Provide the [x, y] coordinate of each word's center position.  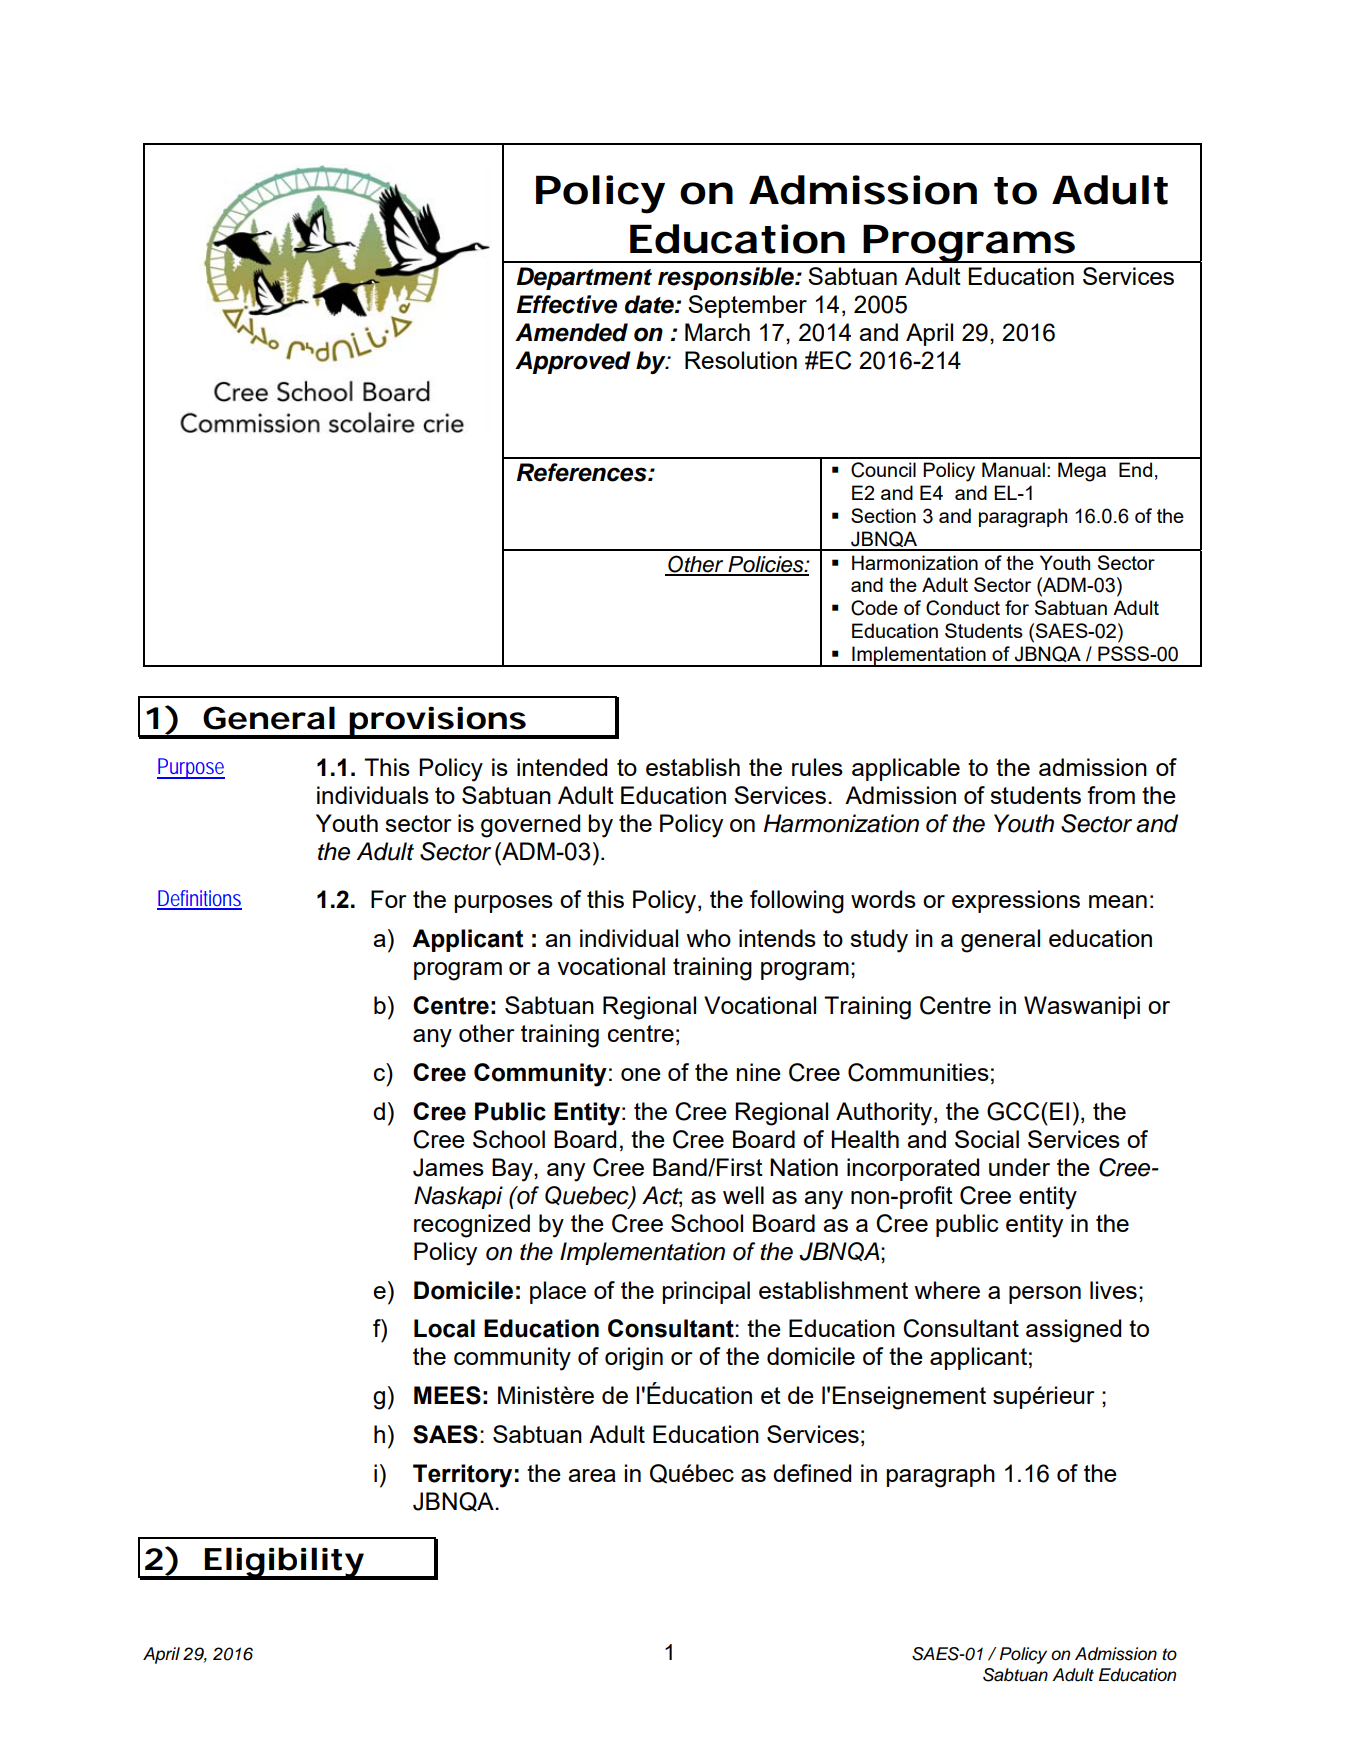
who [708, 938]
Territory [462, 1476]
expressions [1016, 901]
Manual [1013, 469]
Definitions [199, 899]
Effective [567, 304]
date [650, 304]
